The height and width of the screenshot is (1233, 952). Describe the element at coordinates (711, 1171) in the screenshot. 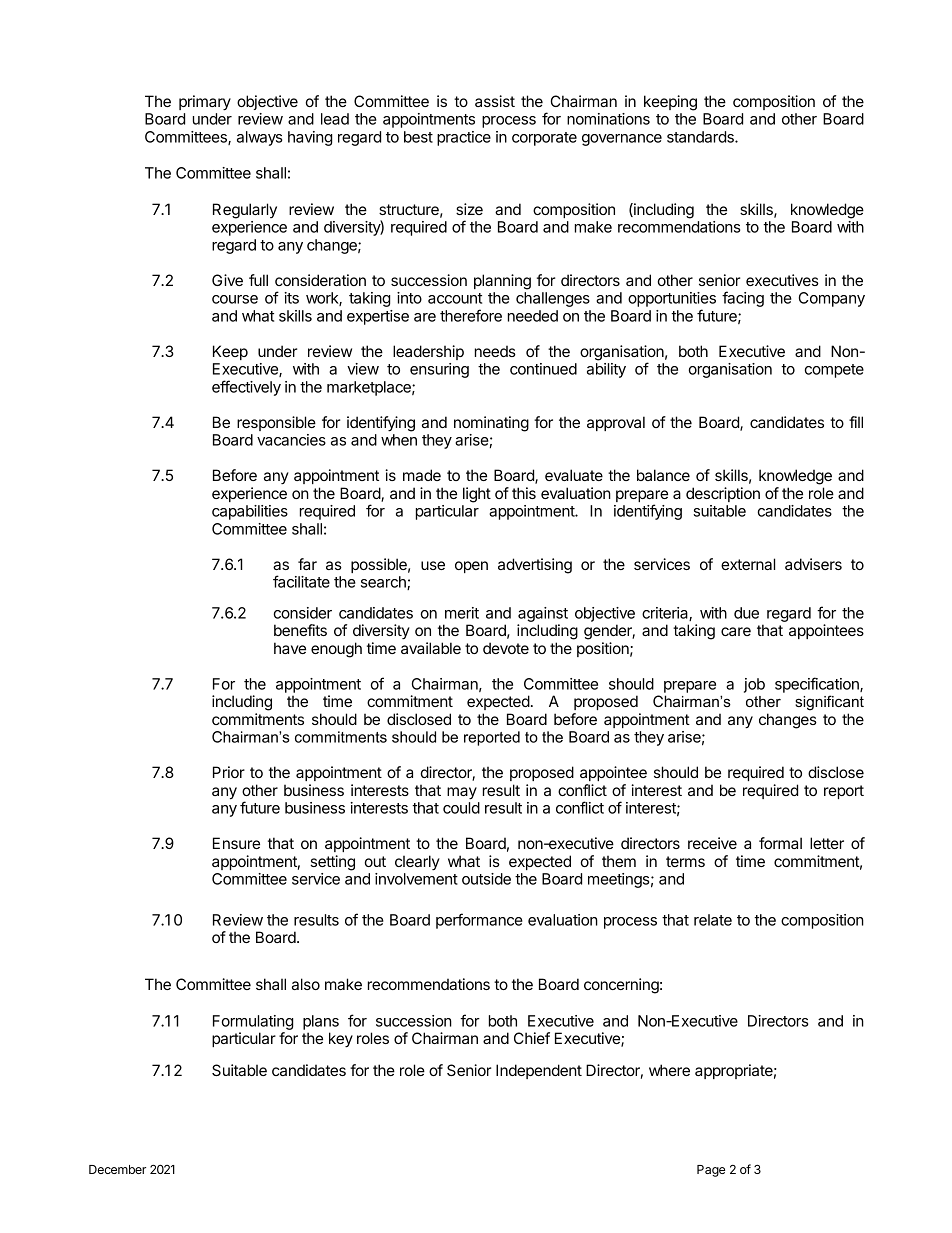

I see `Page` at that location.
